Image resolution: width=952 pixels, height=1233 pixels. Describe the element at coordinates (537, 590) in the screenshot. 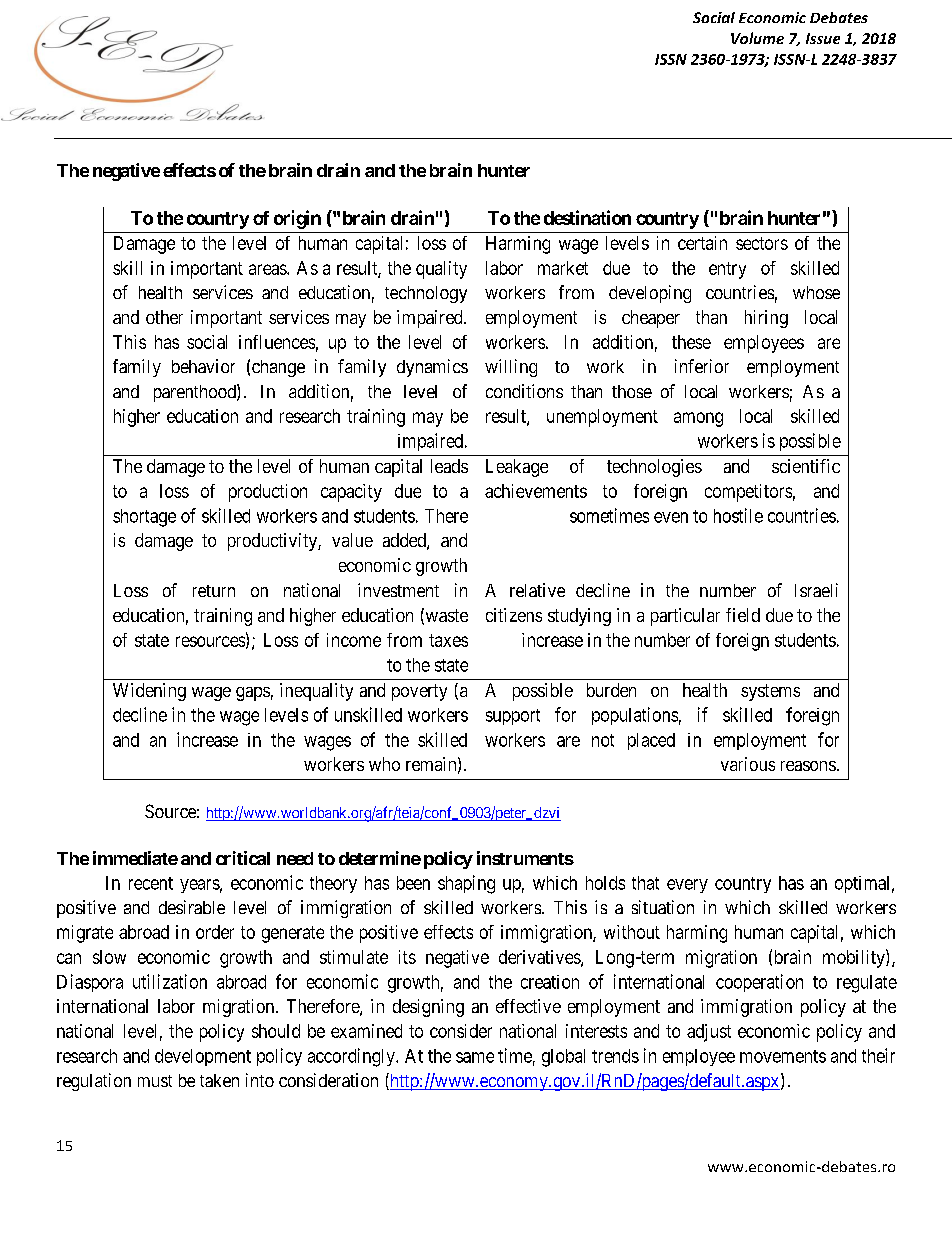

I see `relative` at that location.
